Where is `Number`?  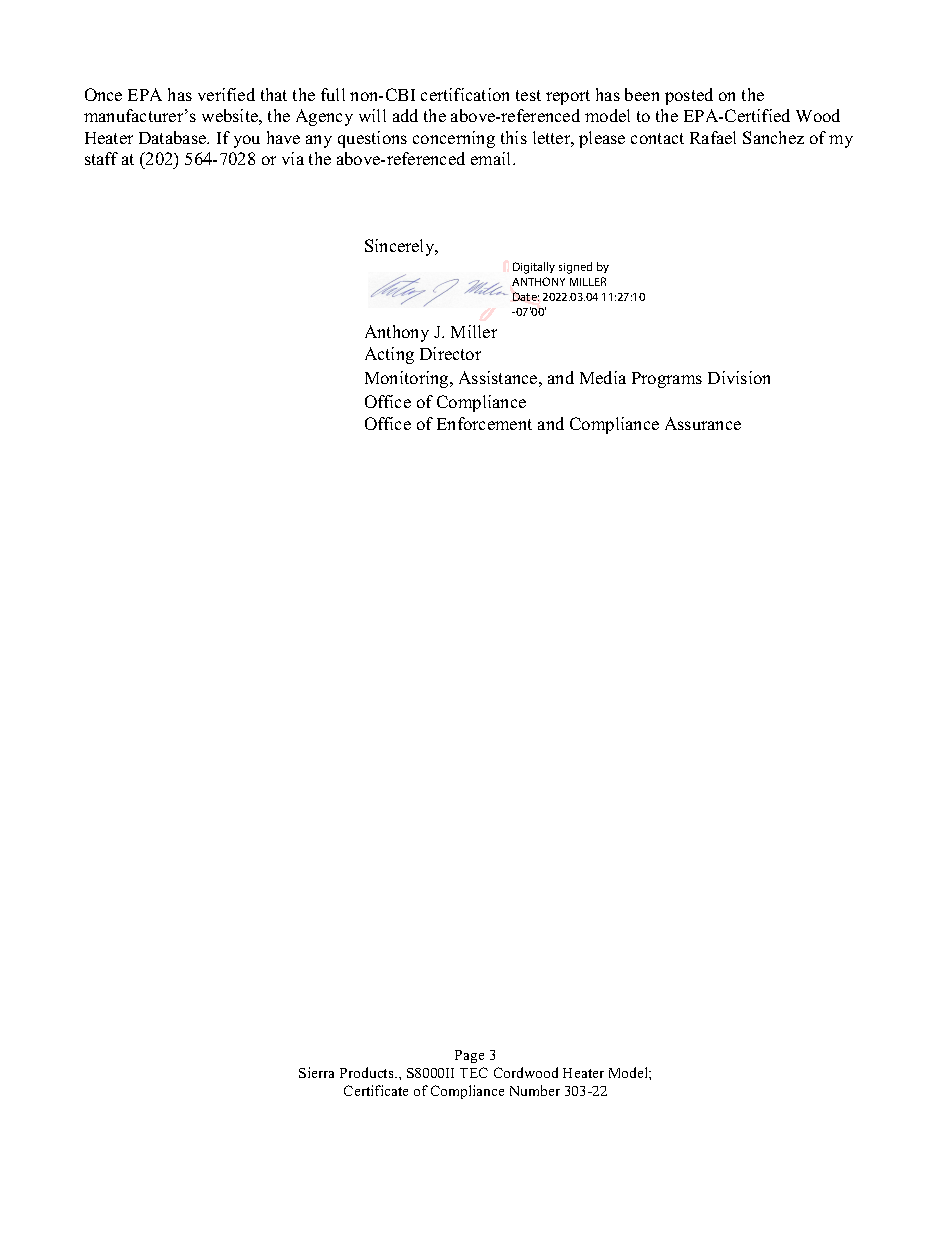
Number is located at coordinates (535, 1090).
